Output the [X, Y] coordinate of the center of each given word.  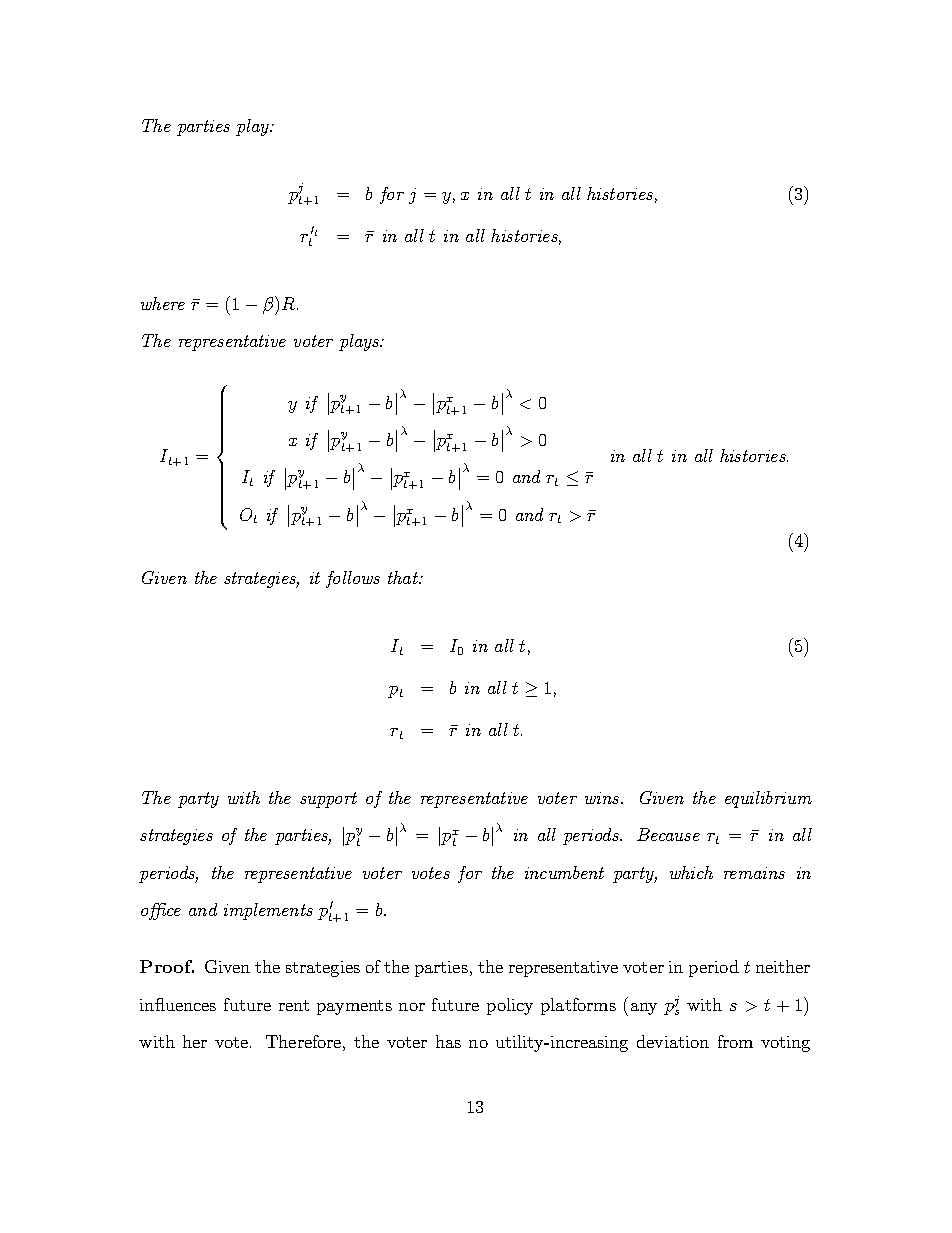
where [163, 303]
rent [294, 1005]
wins [603, 798]
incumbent [564, 872]
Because [668, 834]
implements [268, 911]
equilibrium [768, 799]
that [404, 577]
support [328, 800]
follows [353, 579]
